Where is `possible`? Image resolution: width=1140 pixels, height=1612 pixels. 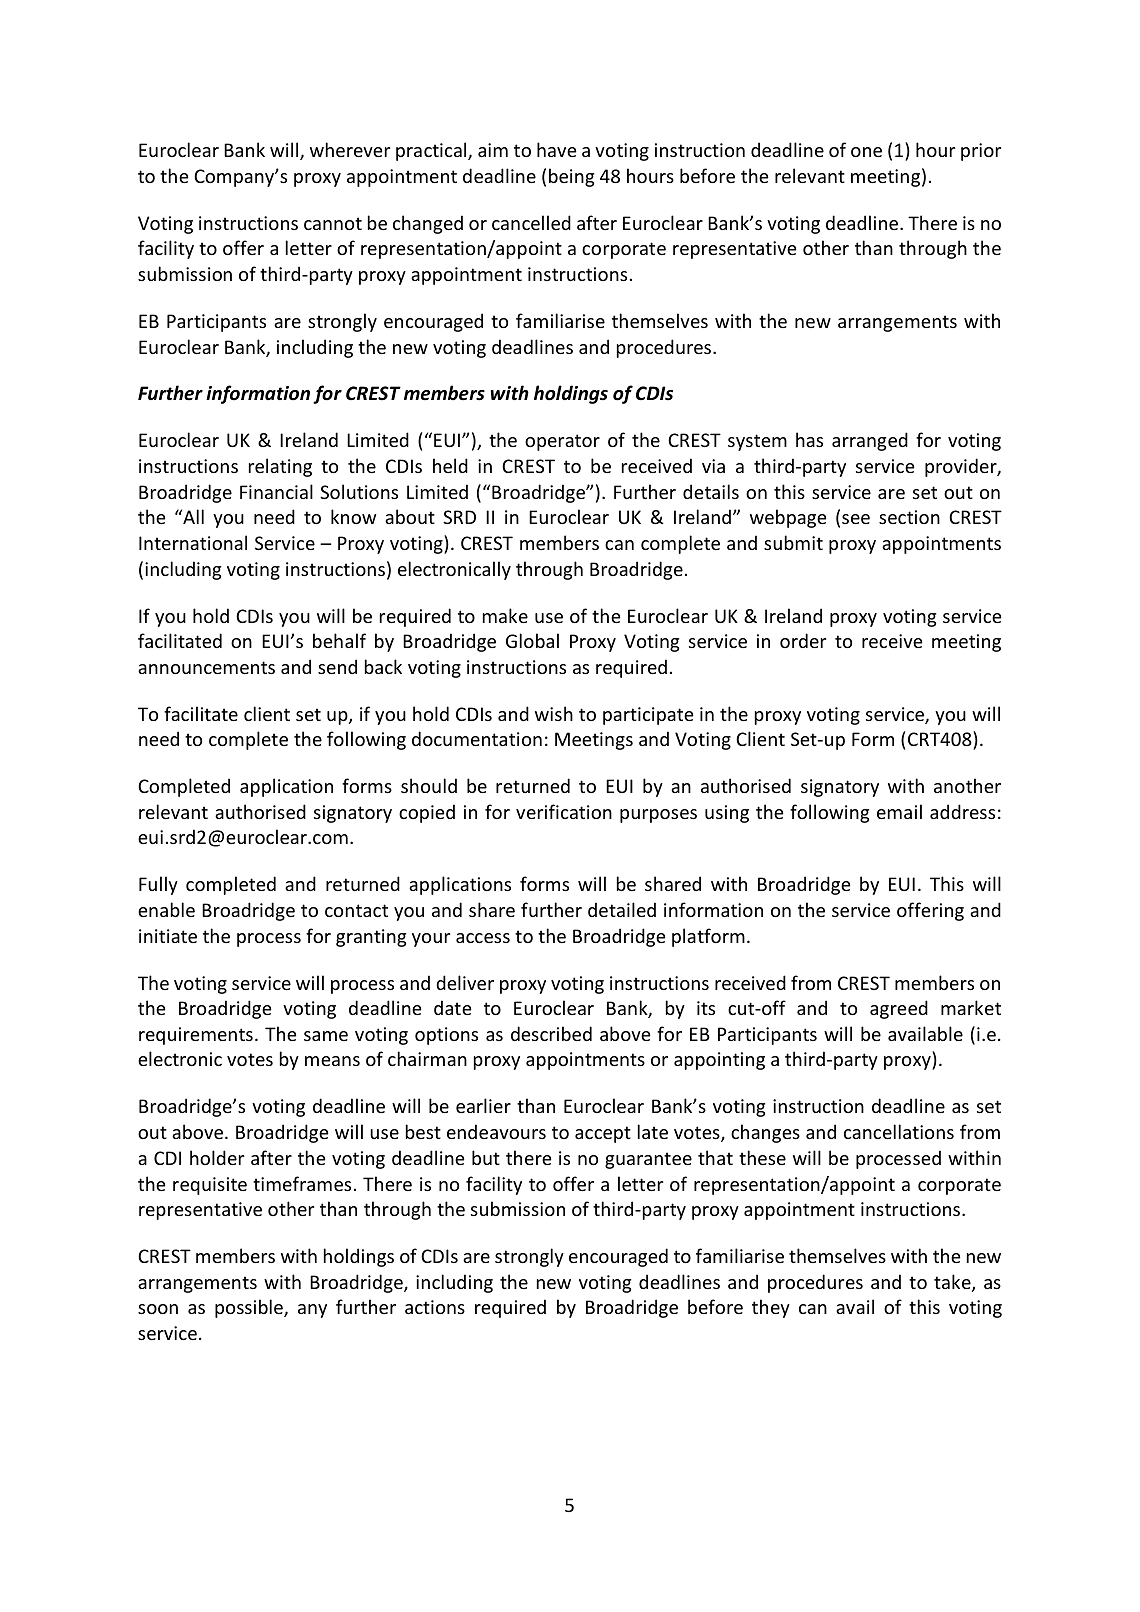
possible is located at coordinates (250, 1308).
